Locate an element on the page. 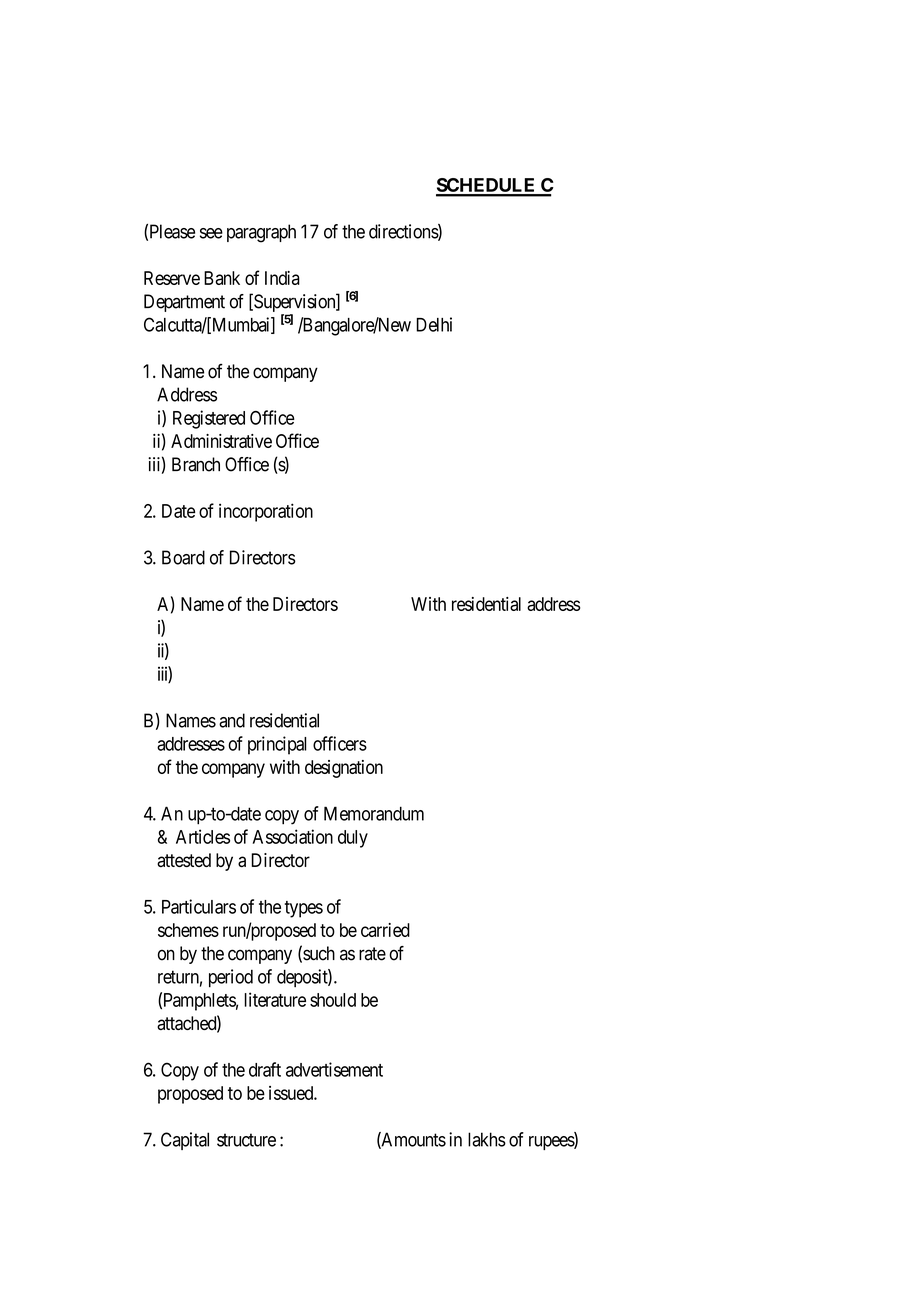 The height and width of the image is (1307, 924). Bank is located at coordinates (222, 278).
